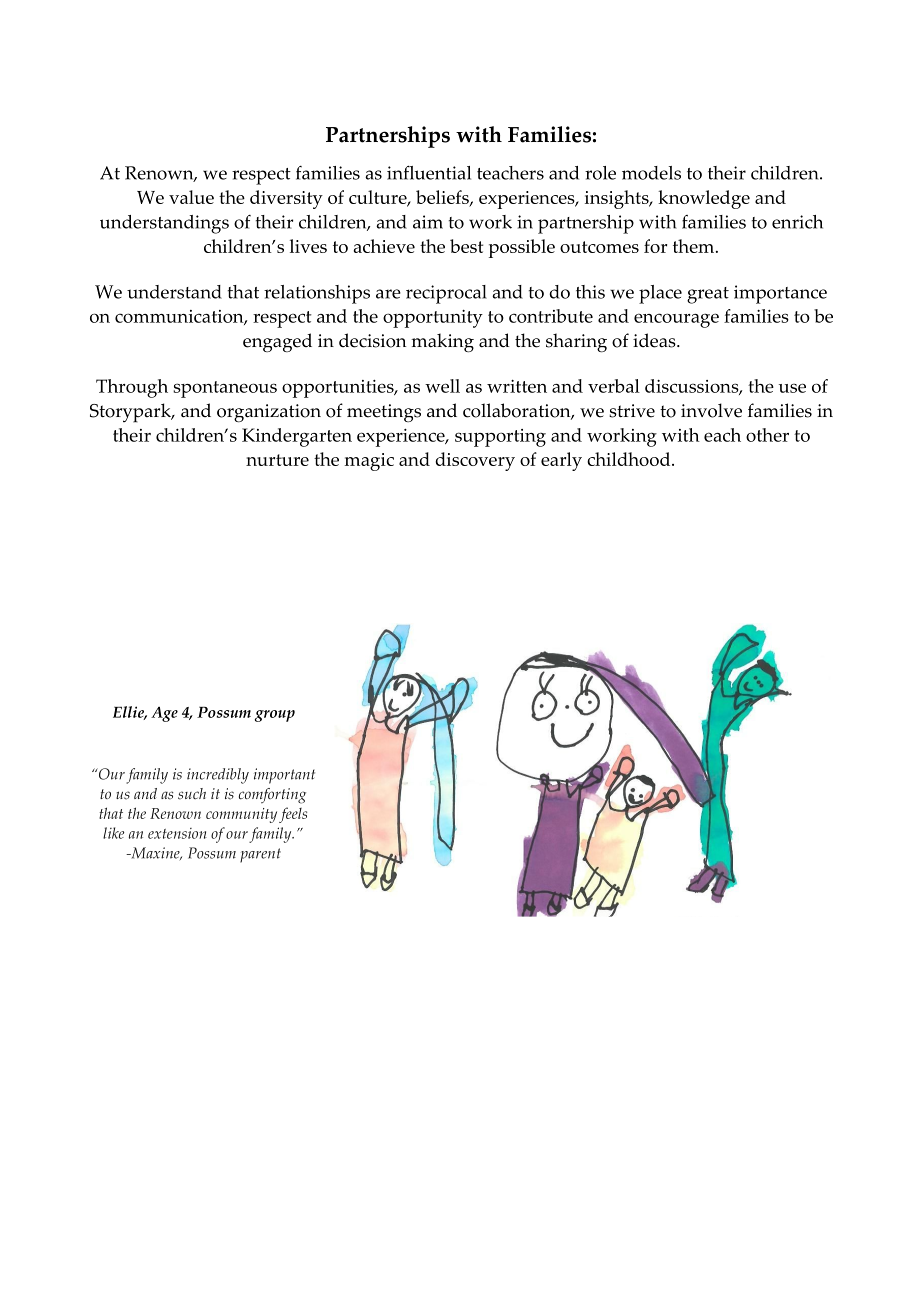 Image resolution: width=924 pixels, height=1308 pixels. Describe the element at coordinates (191, 197) in the screenshot. I see `value` at that location.
